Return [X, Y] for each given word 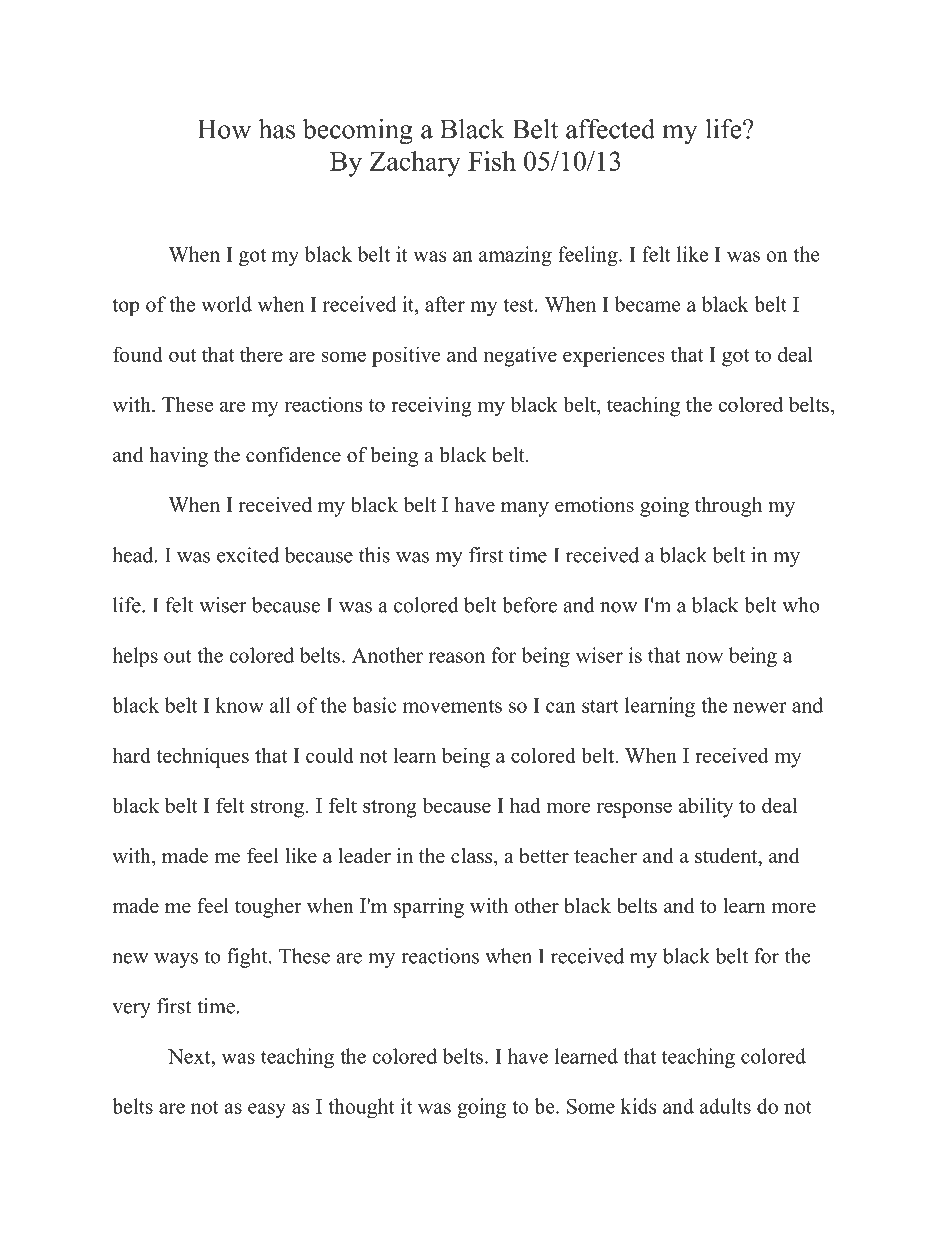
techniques [202, 757]
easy [267, 1110]
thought [361, 1108]
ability [706, 807]
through [728, 507]
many [525, 509]
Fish [492, 161]
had [525, 805]
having [178, 457]
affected [610, 129]
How [224, 129]
